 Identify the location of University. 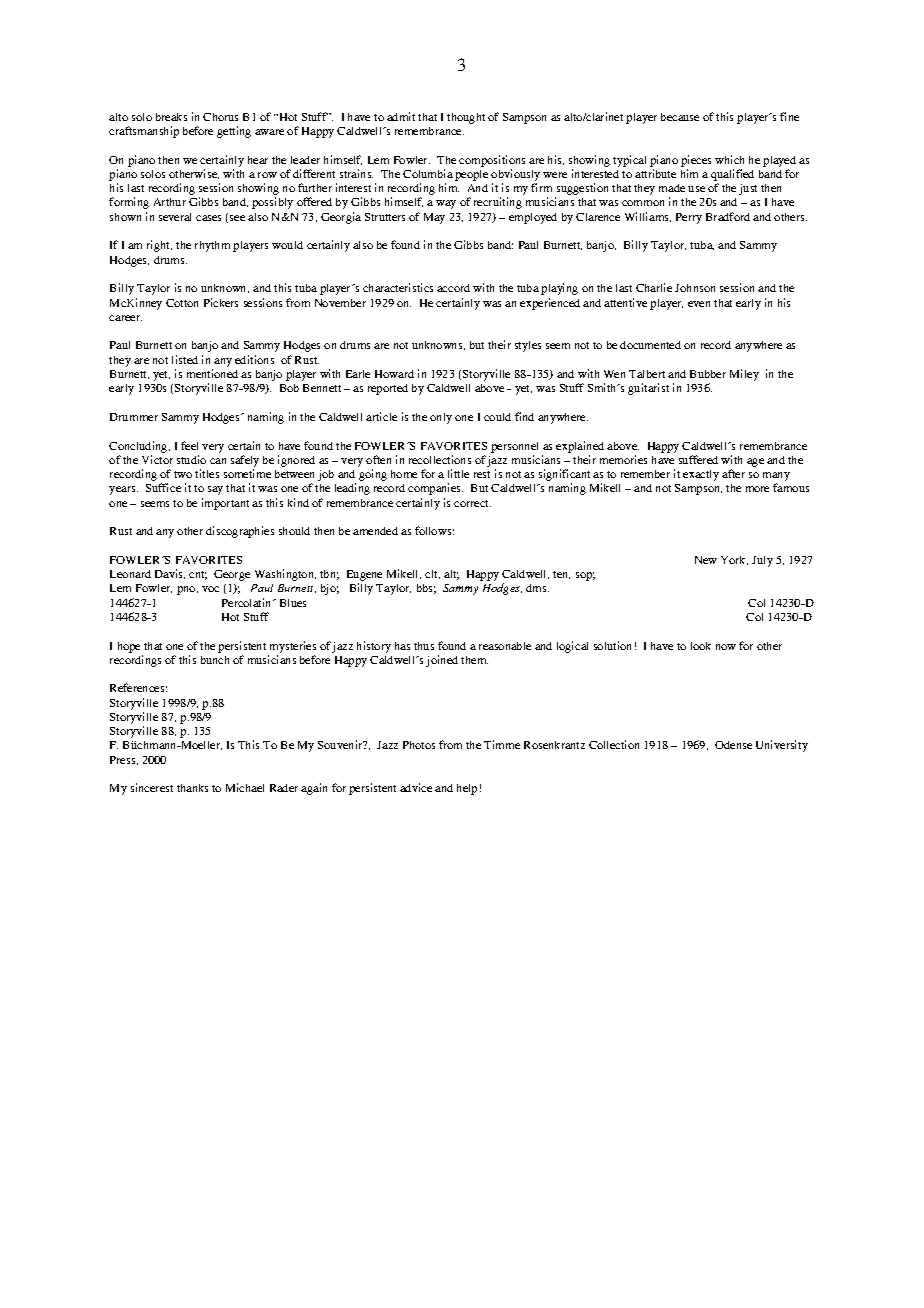
(782, 746).
